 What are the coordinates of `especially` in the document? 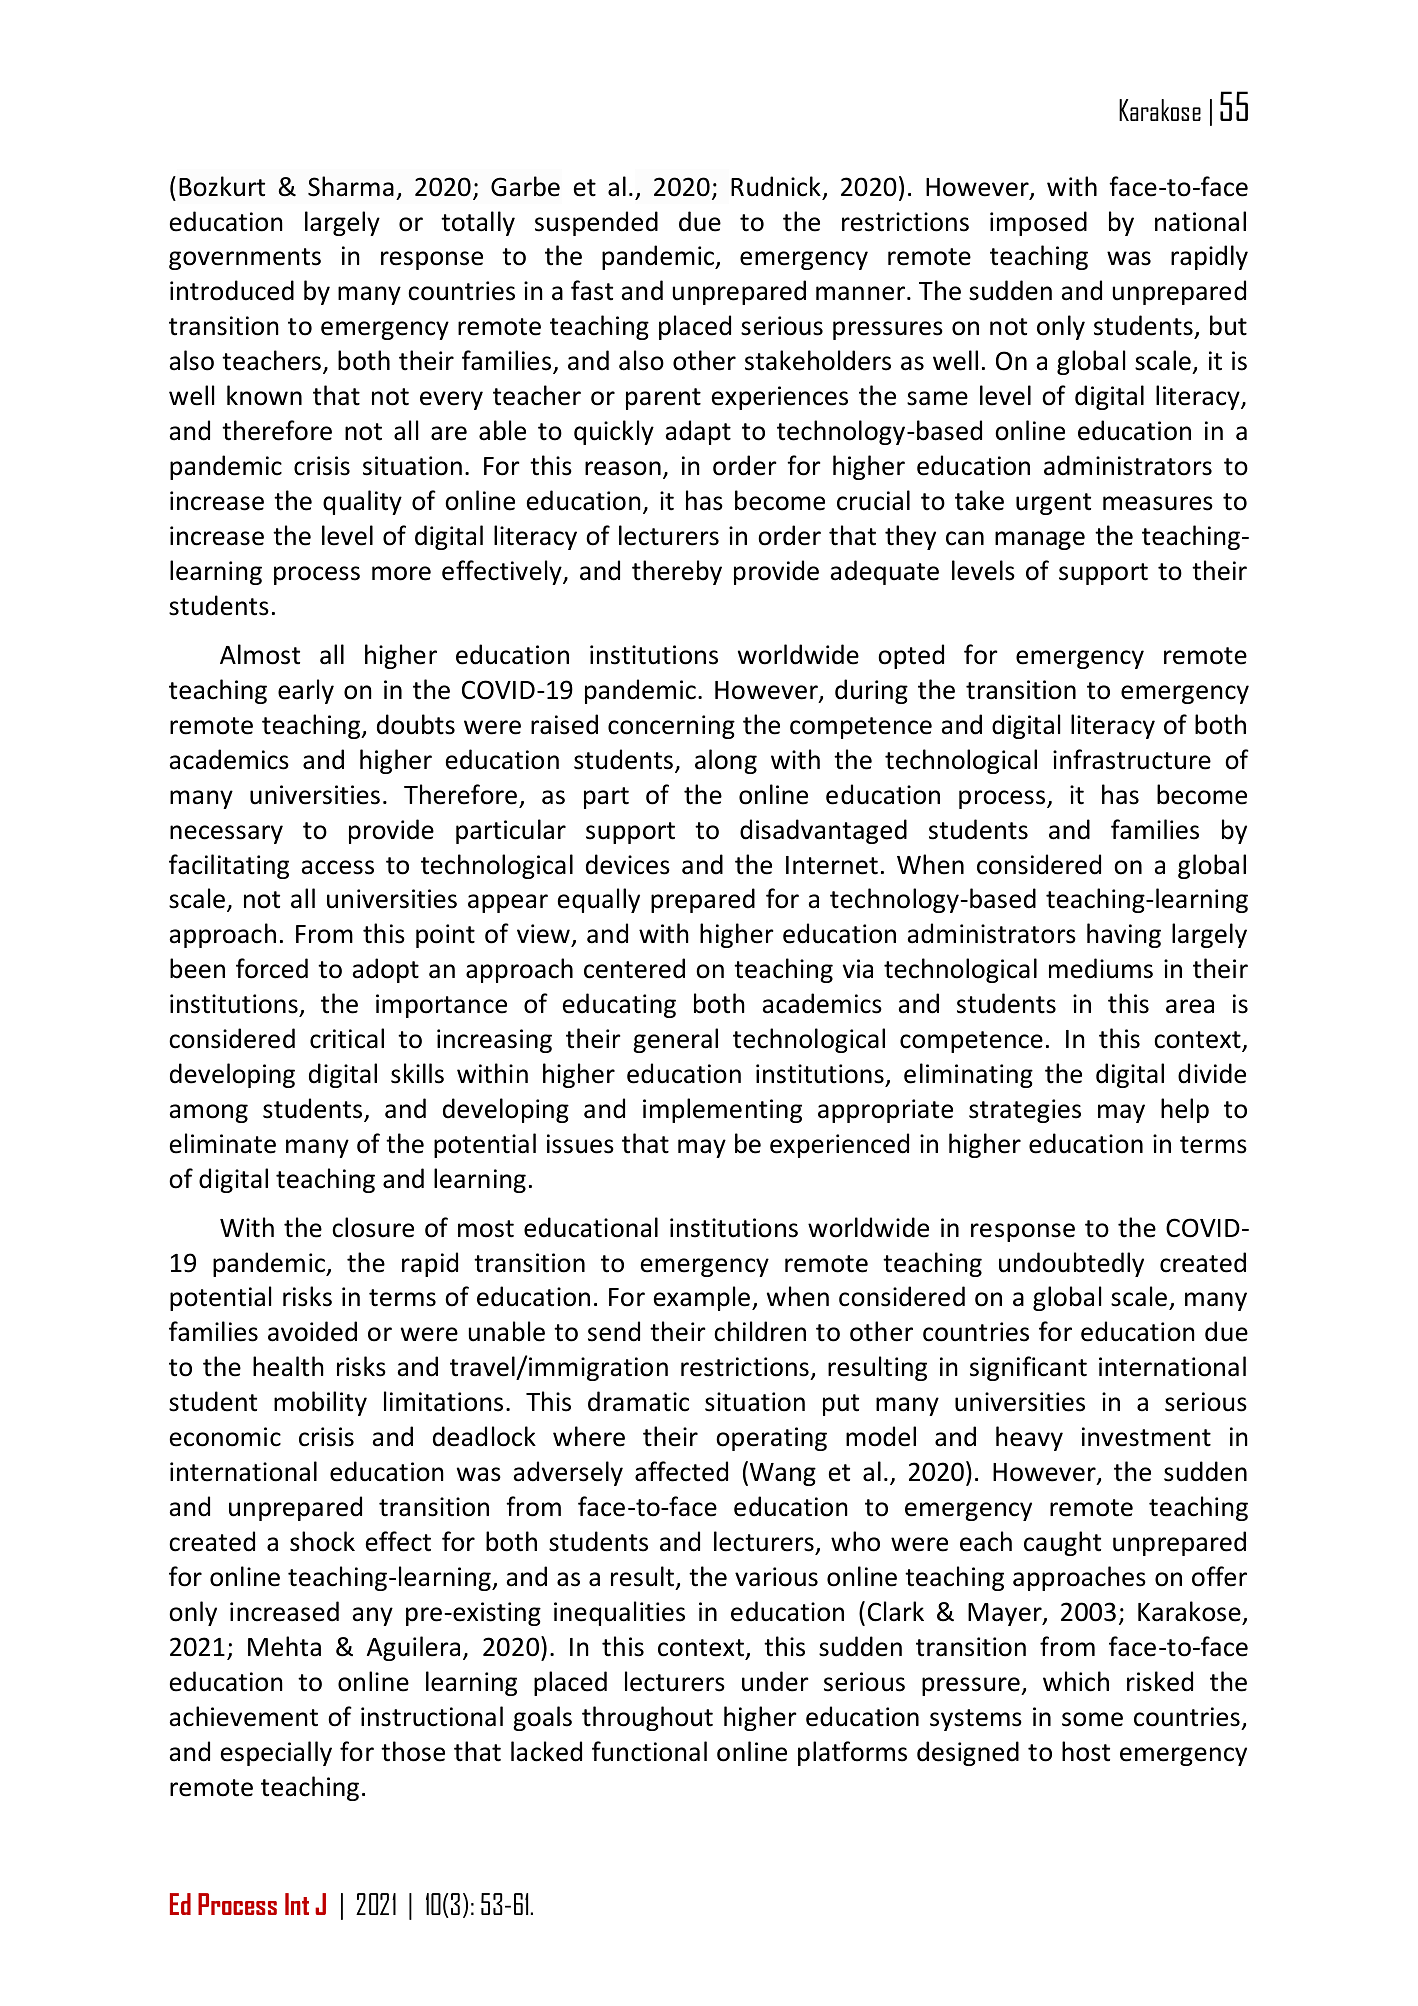 It's located at (276, 1753).
